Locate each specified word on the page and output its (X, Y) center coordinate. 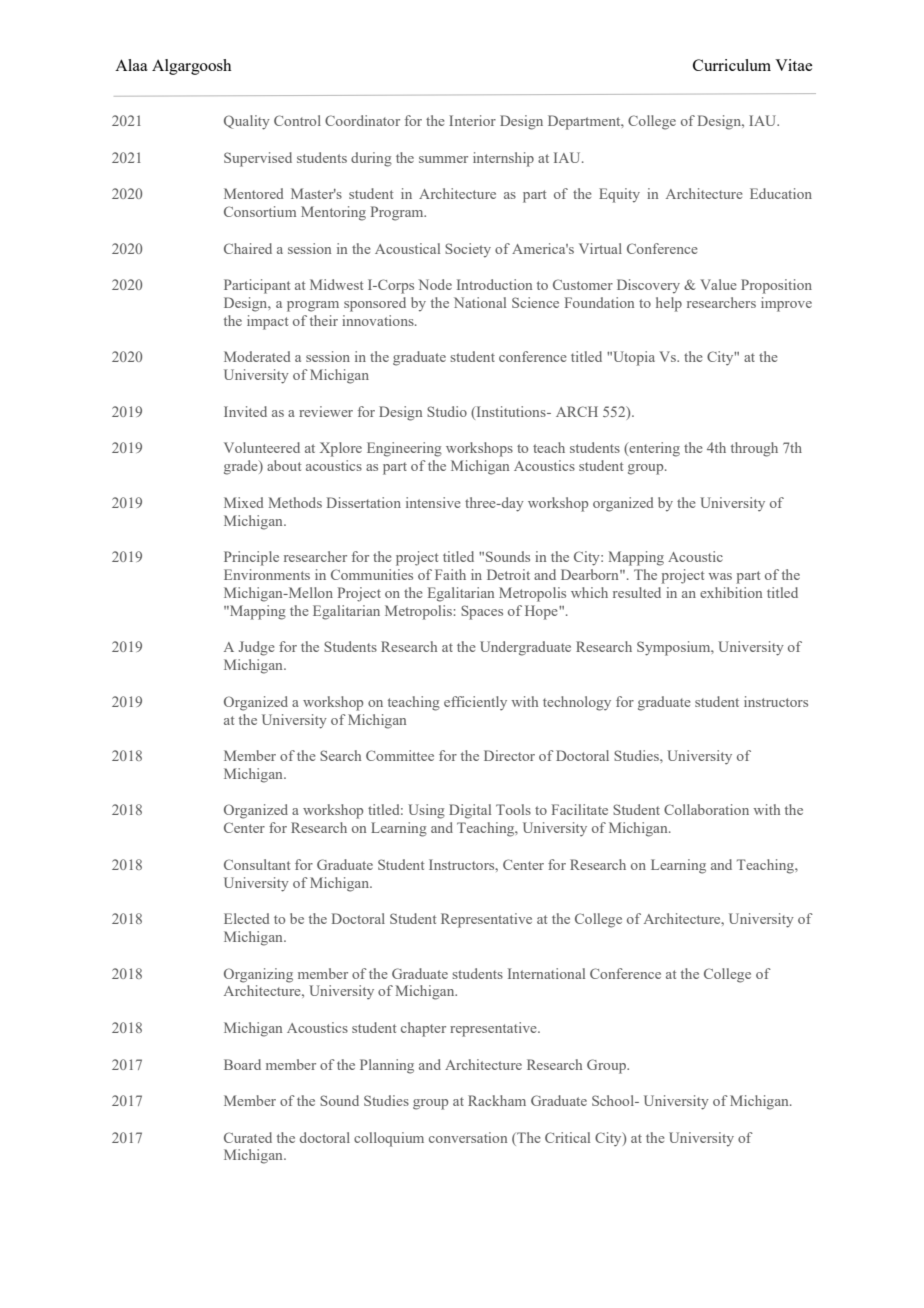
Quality (247, 122)
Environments (267, 574)
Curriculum (732, 65)
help (669, 304)
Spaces (482, 612)
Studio (447, 411)
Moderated (257, 356)
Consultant (257, 864)
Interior (472, 120)
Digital (470, 811)
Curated (248, 1137)
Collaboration (706, 809)
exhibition (731, 592)
